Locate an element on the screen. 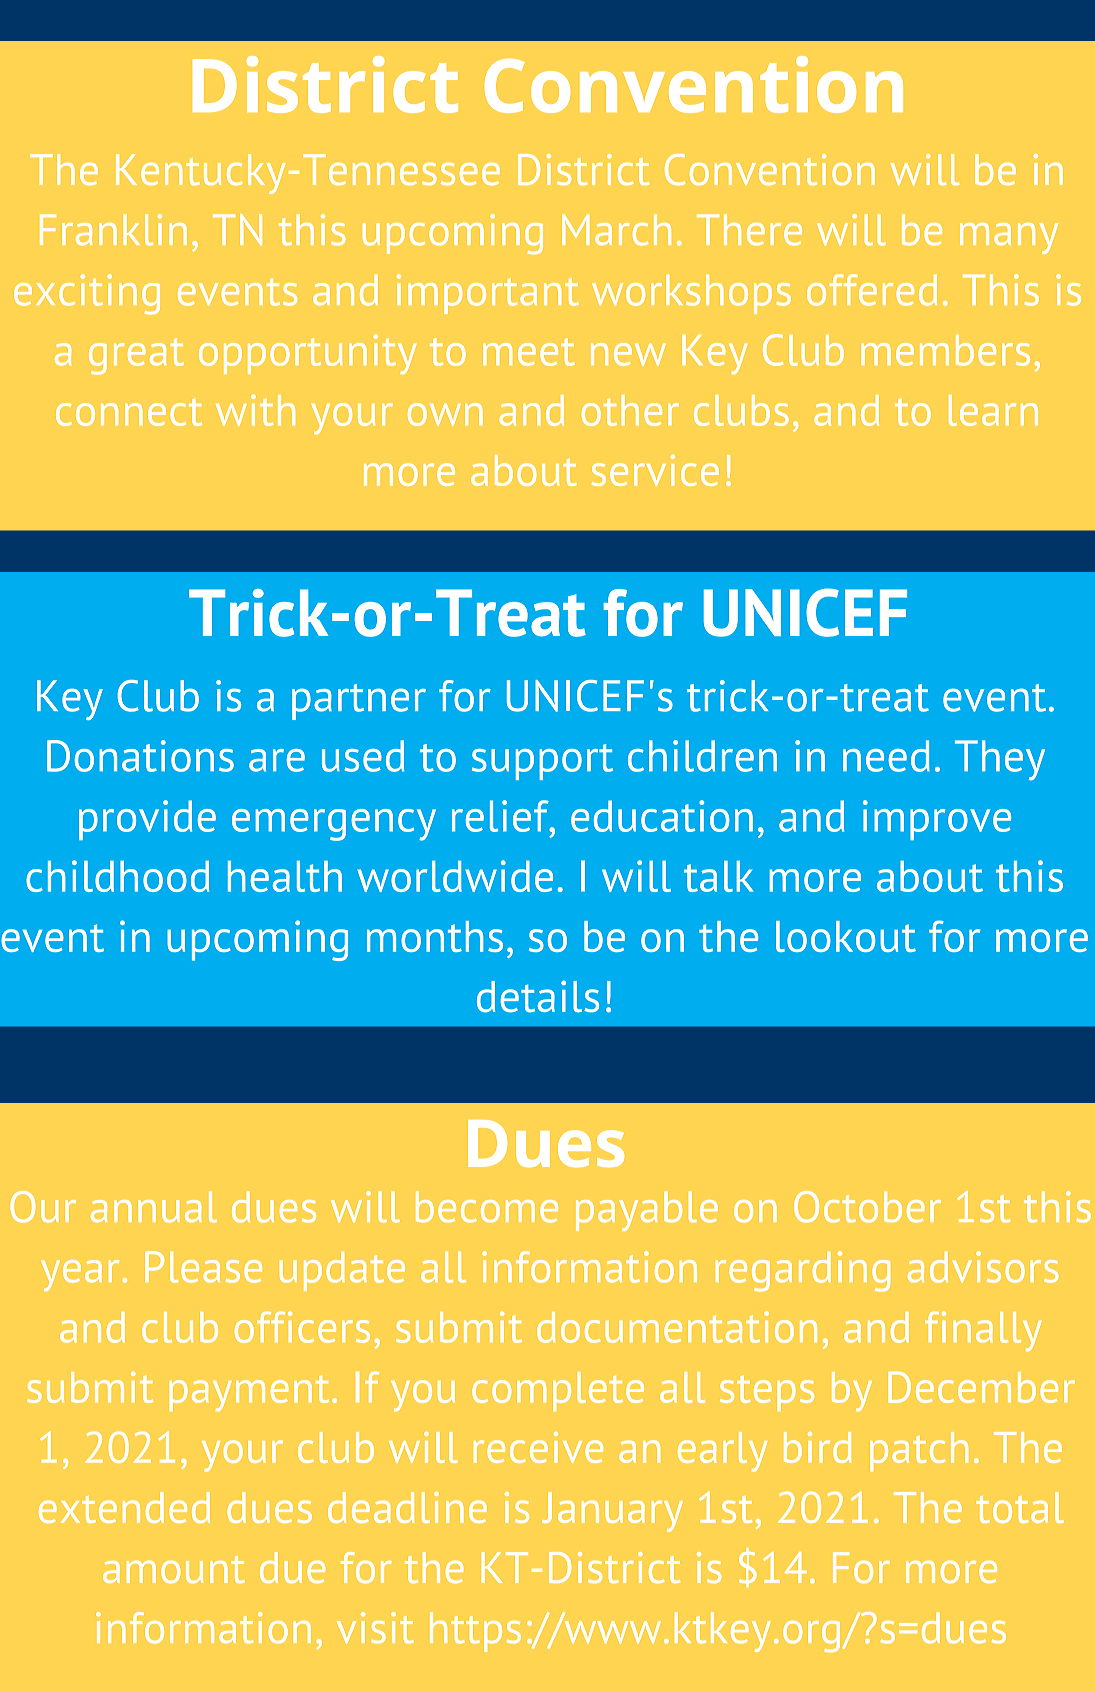 The image size is (1095, 1692). total is located at coordinates (1020, 1507).
